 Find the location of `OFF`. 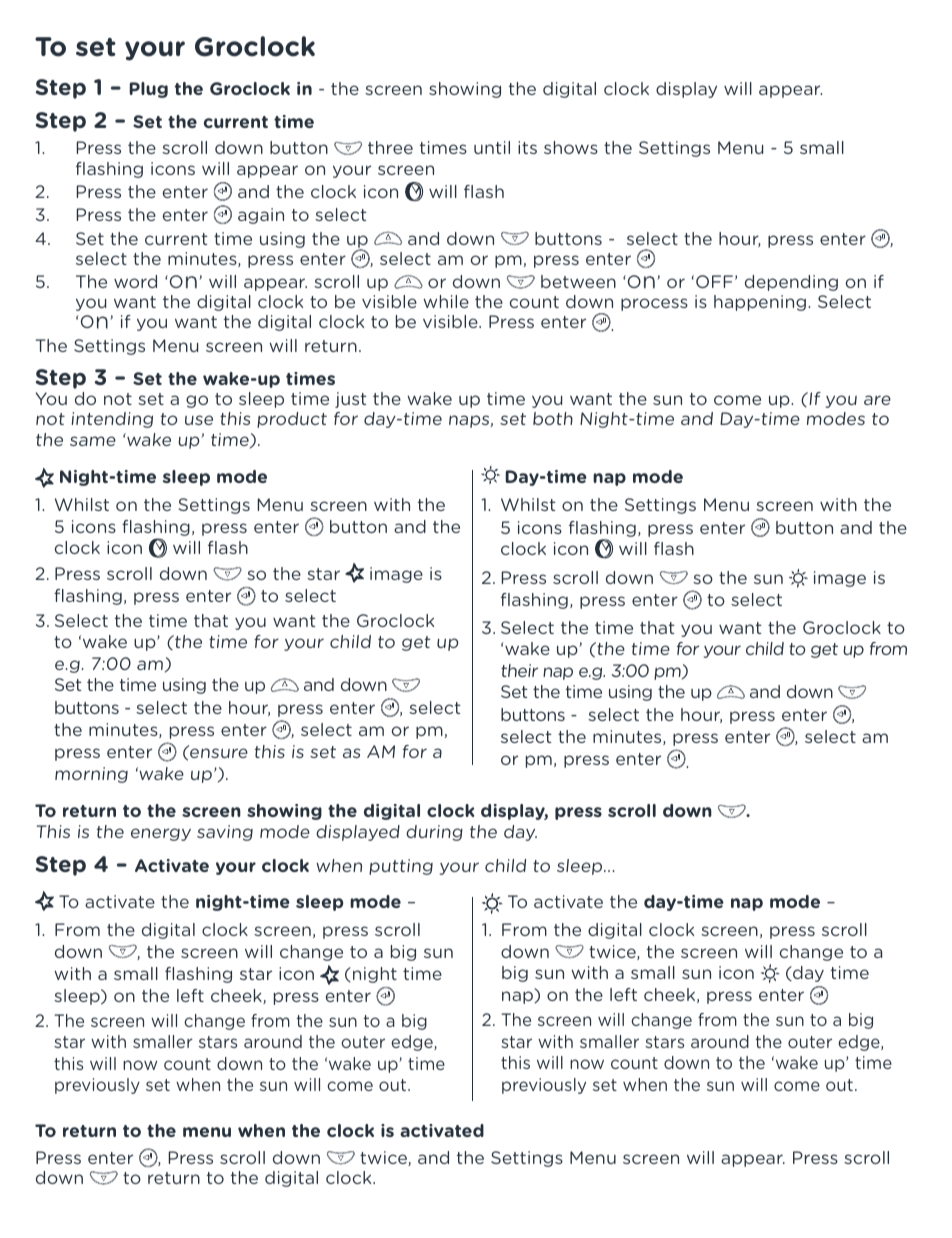

OFF is located at coordinates (714, 281).
